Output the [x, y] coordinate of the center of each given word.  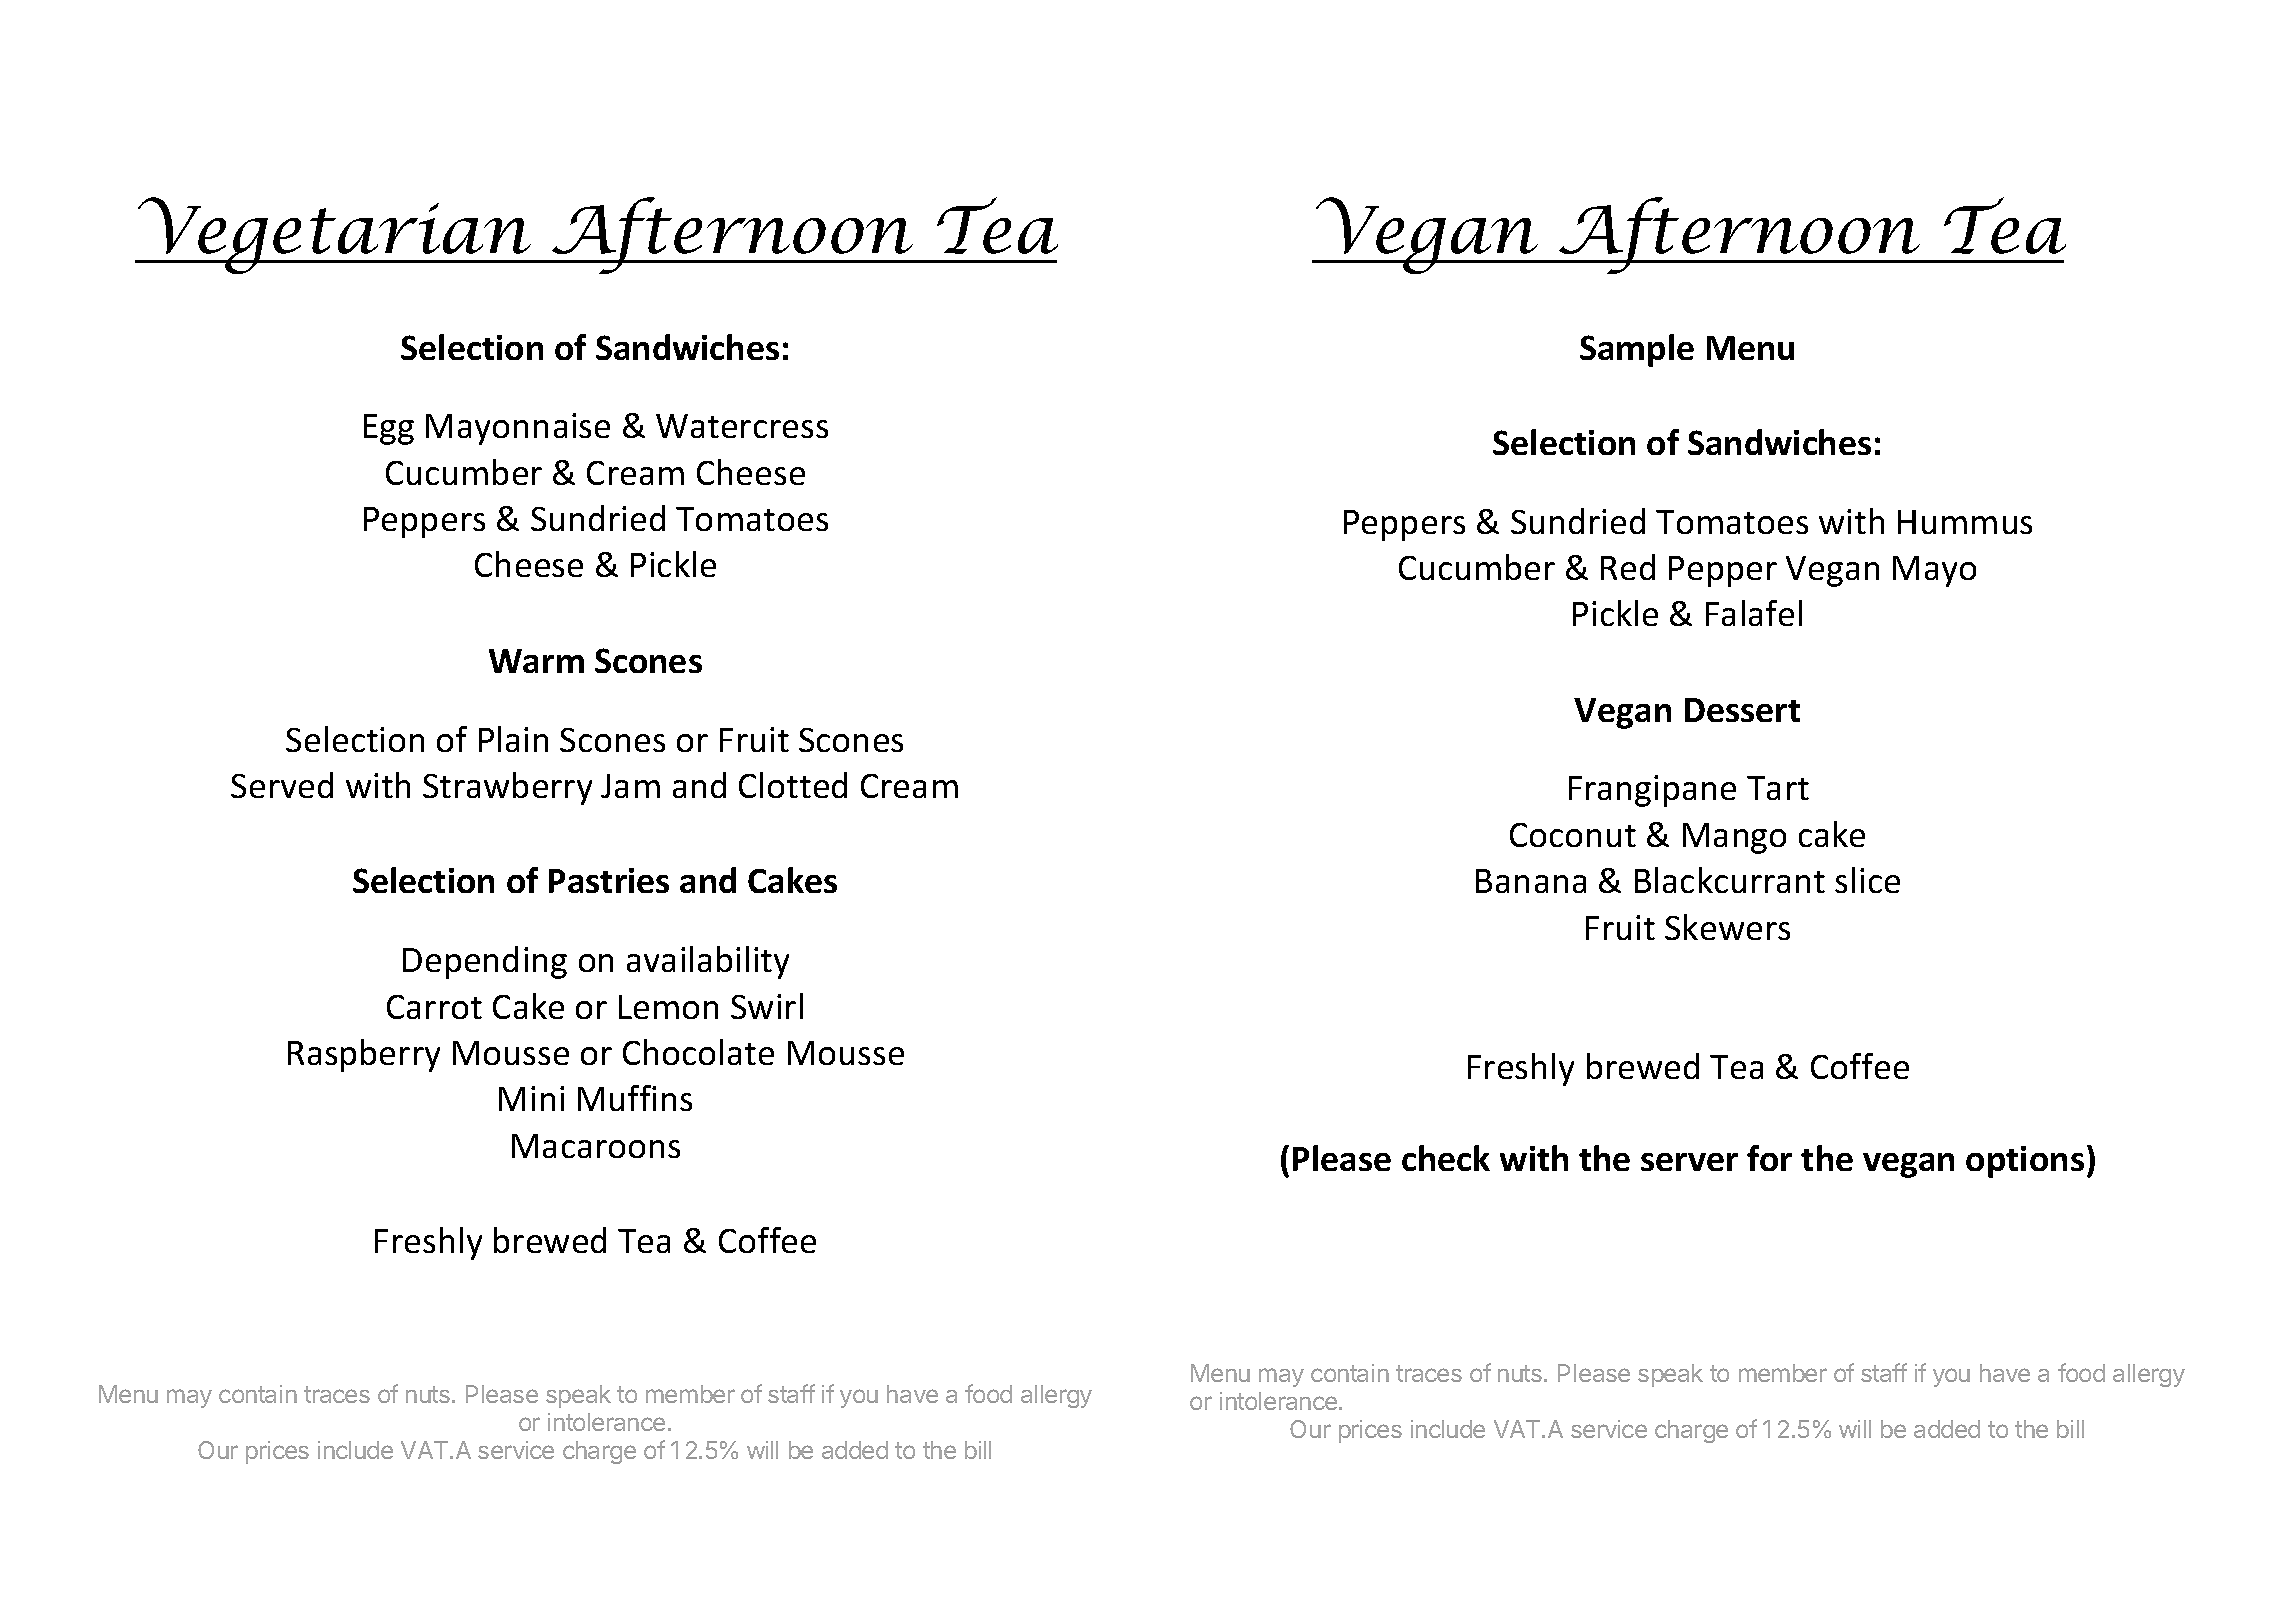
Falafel [1754, 613]
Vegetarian [335, 235]
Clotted [793, 785]
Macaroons [596, 1146]
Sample [1637, 350]
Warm [536, 661]
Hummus [1965, 522]
